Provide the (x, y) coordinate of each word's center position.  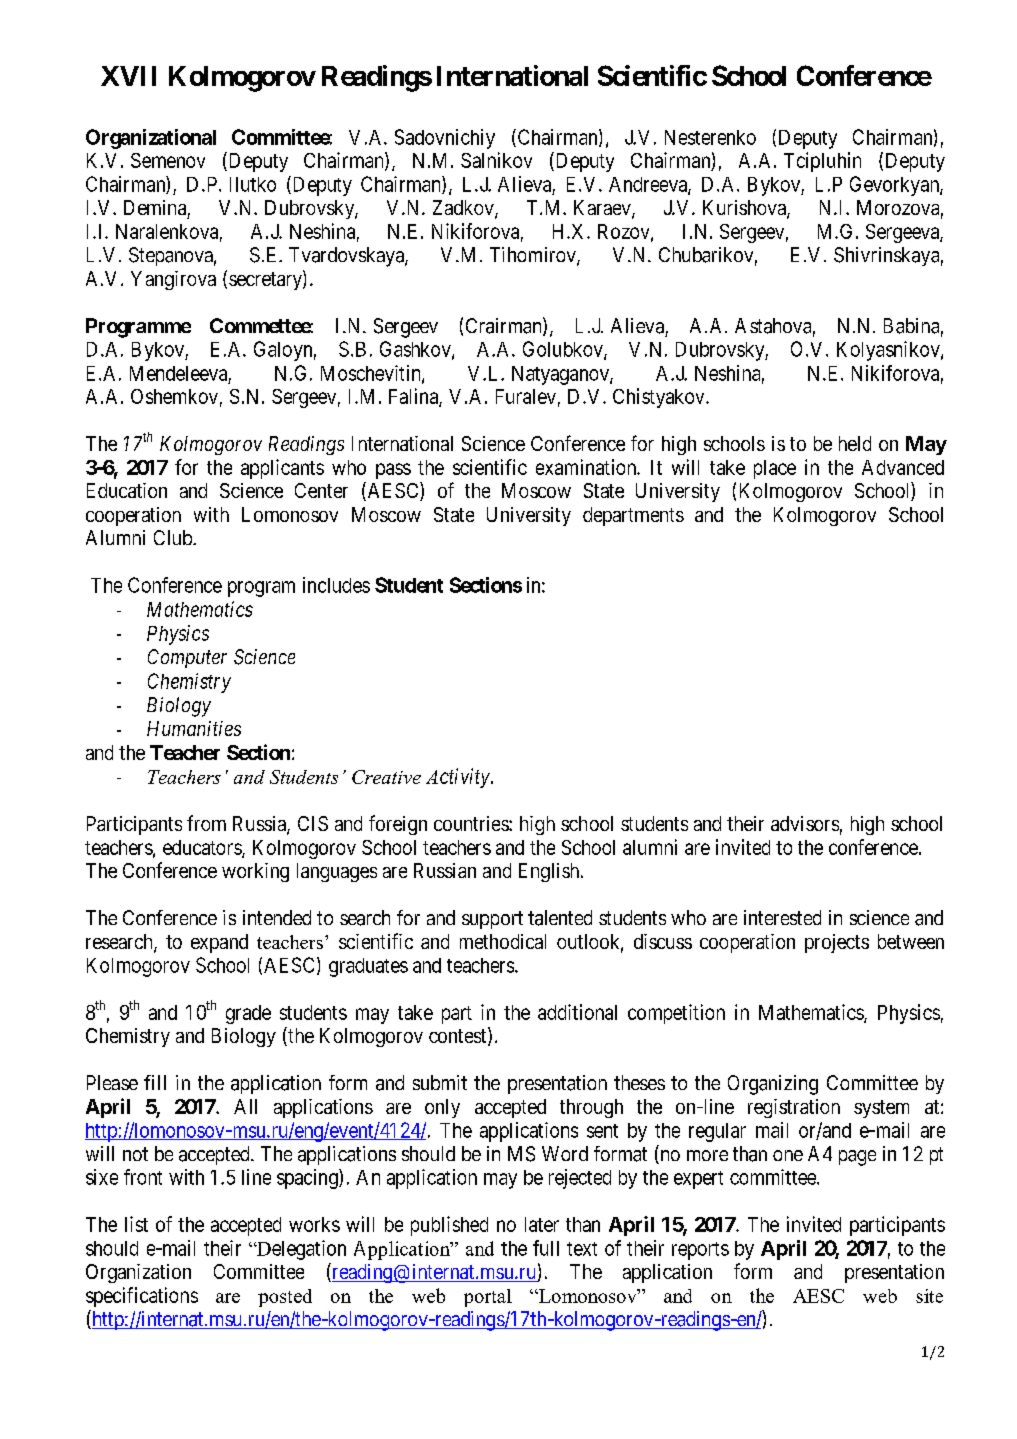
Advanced (903, 467)
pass (393, 471)
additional (577, 1012)
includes (336, 585)
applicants (282, 469)
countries (472, 823)
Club (174, 537)
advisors (805, 823)
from (206, 823)
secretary (266, 281)
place (775, 469)
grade (248, 1014)
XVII (128, 76)
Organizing (773, 1085)
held (855, 443)
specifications (142, 1297)
